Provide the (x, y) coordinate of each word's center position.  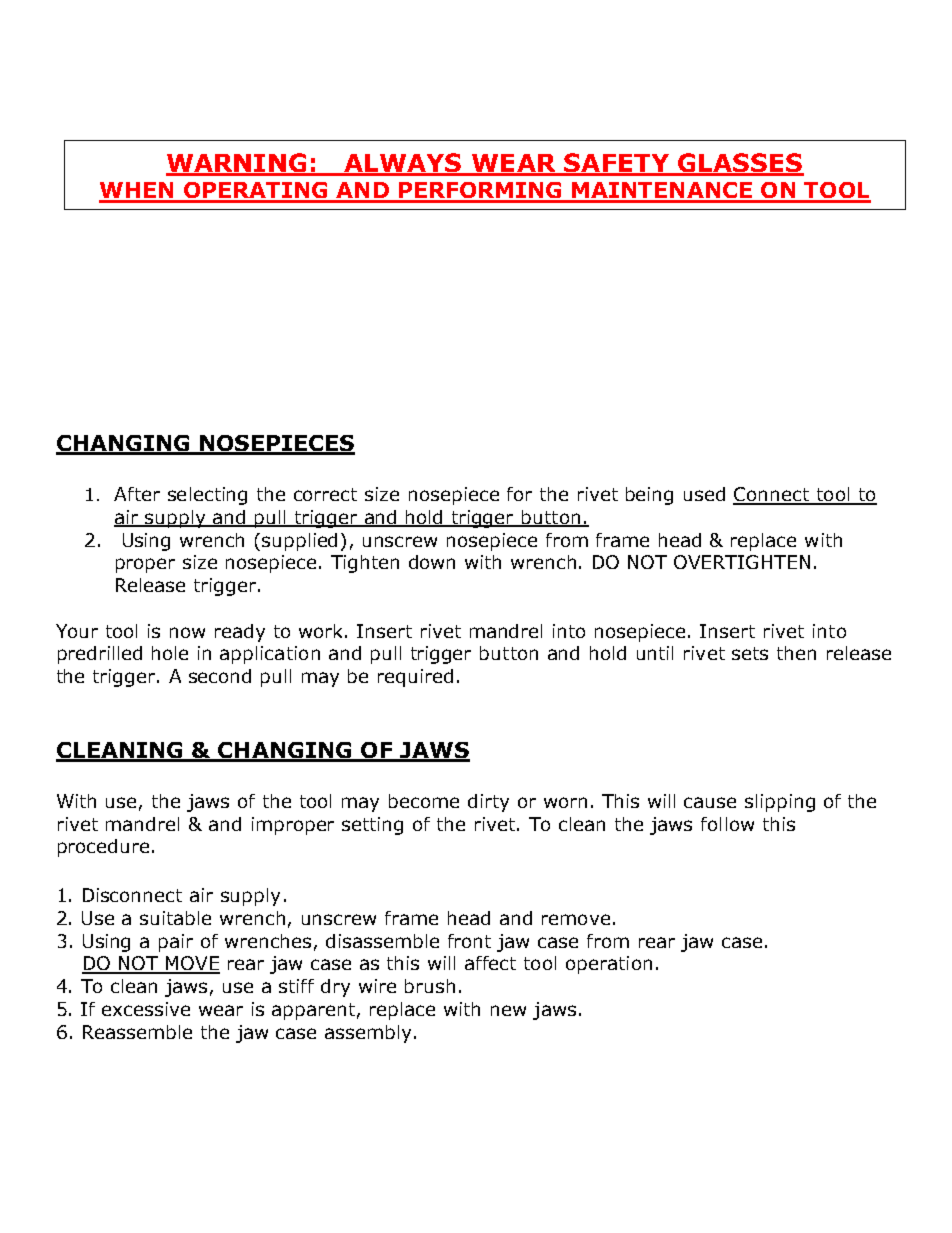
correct (325, 494)
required (415, 678)
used (704, 494)
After (137, 494)
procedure (103, 848)
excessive (146, 1009)
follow (727, 824)
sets (750, 653)
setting (372, 826)
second (220, 676)
